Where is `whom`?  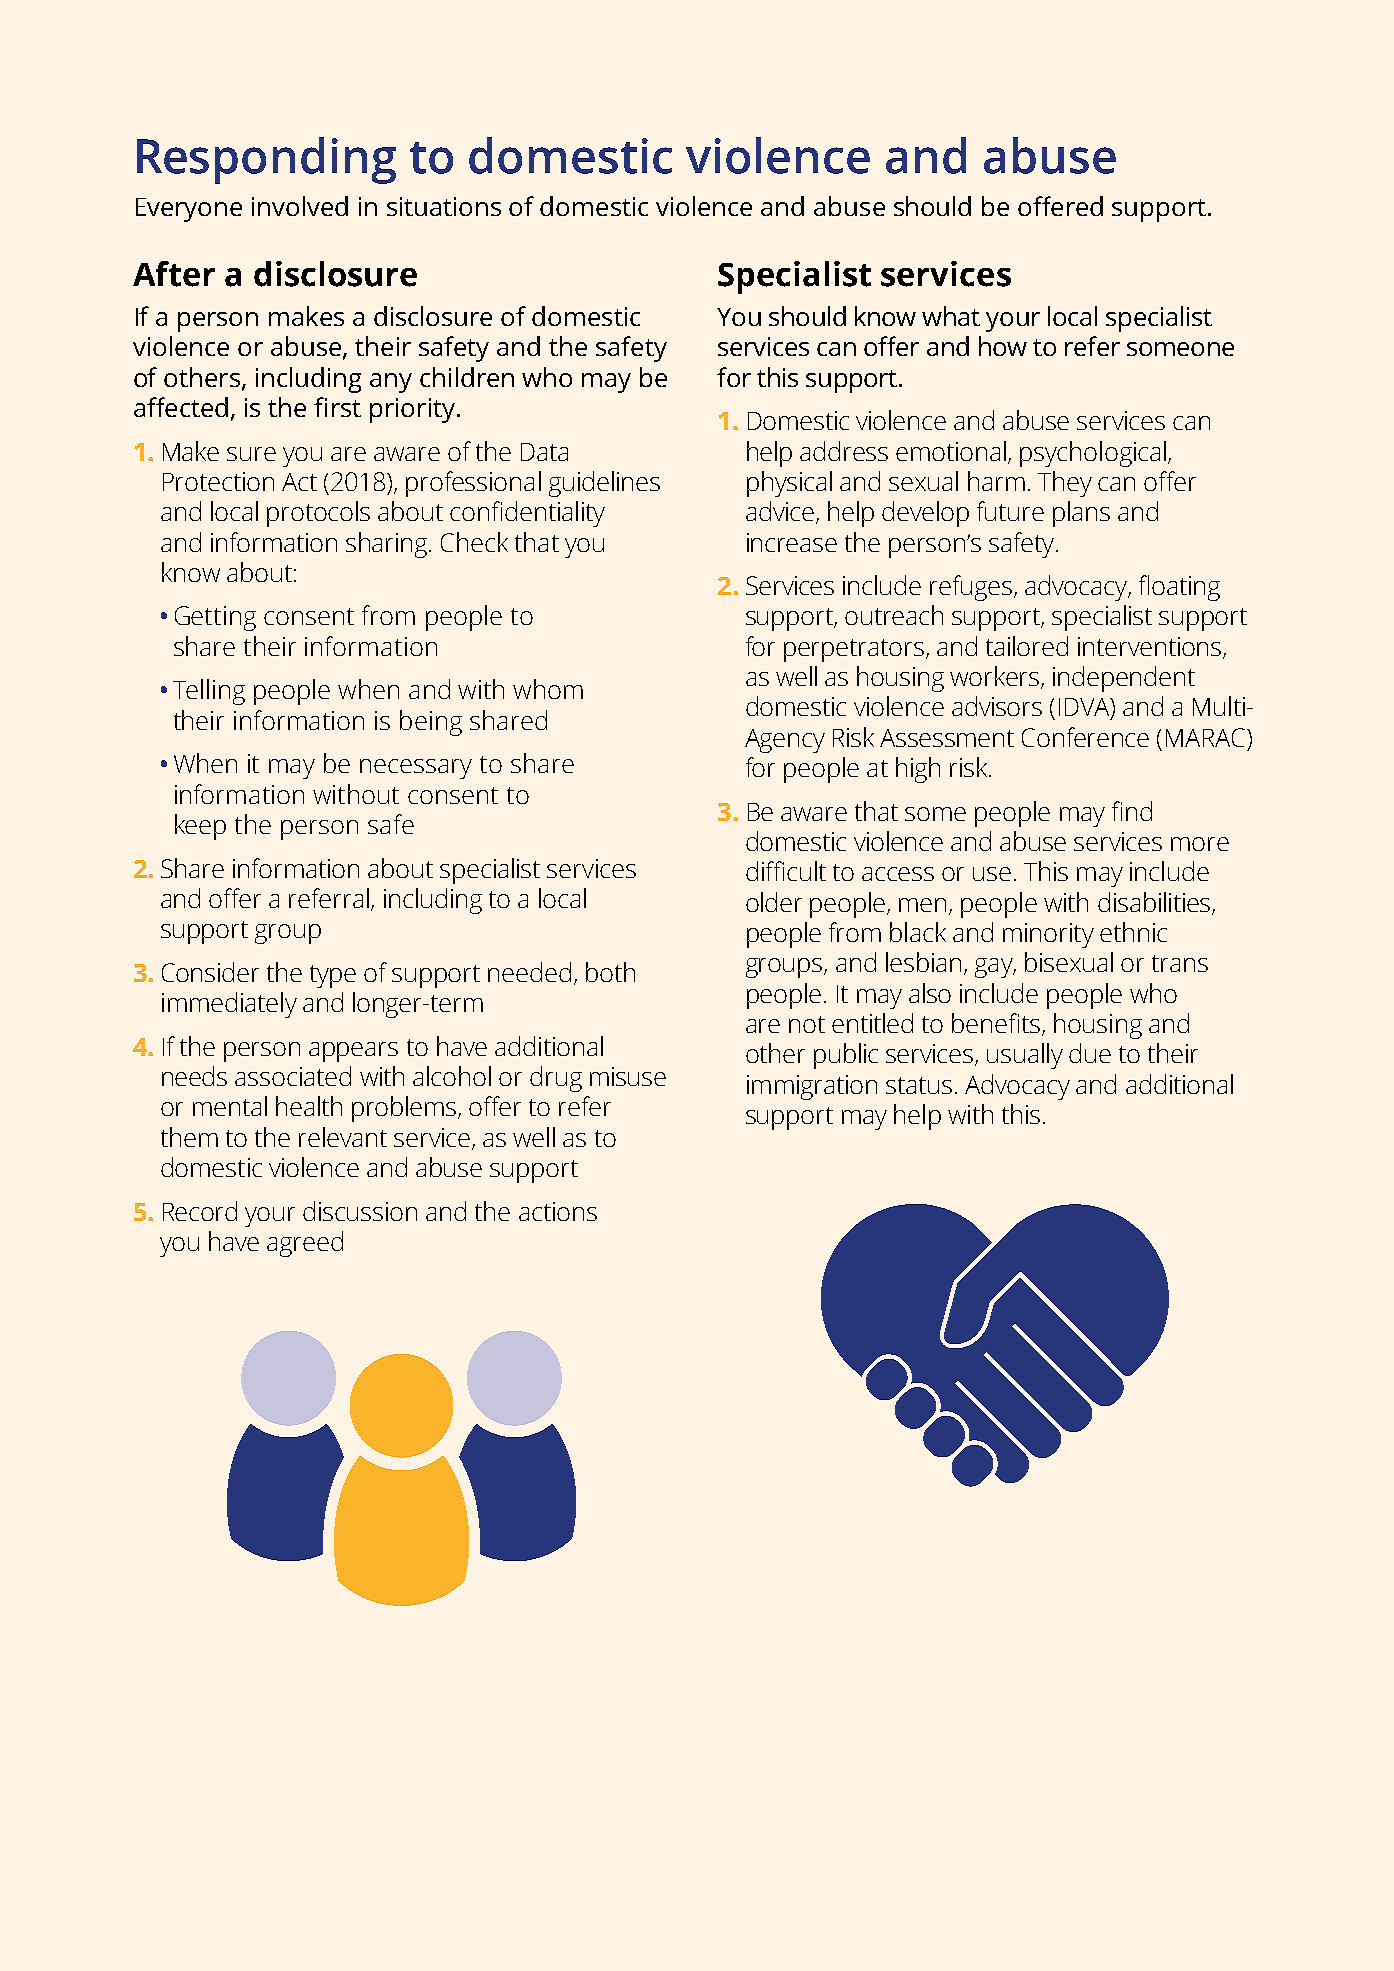 whom is located at coordinates (548, 689).
